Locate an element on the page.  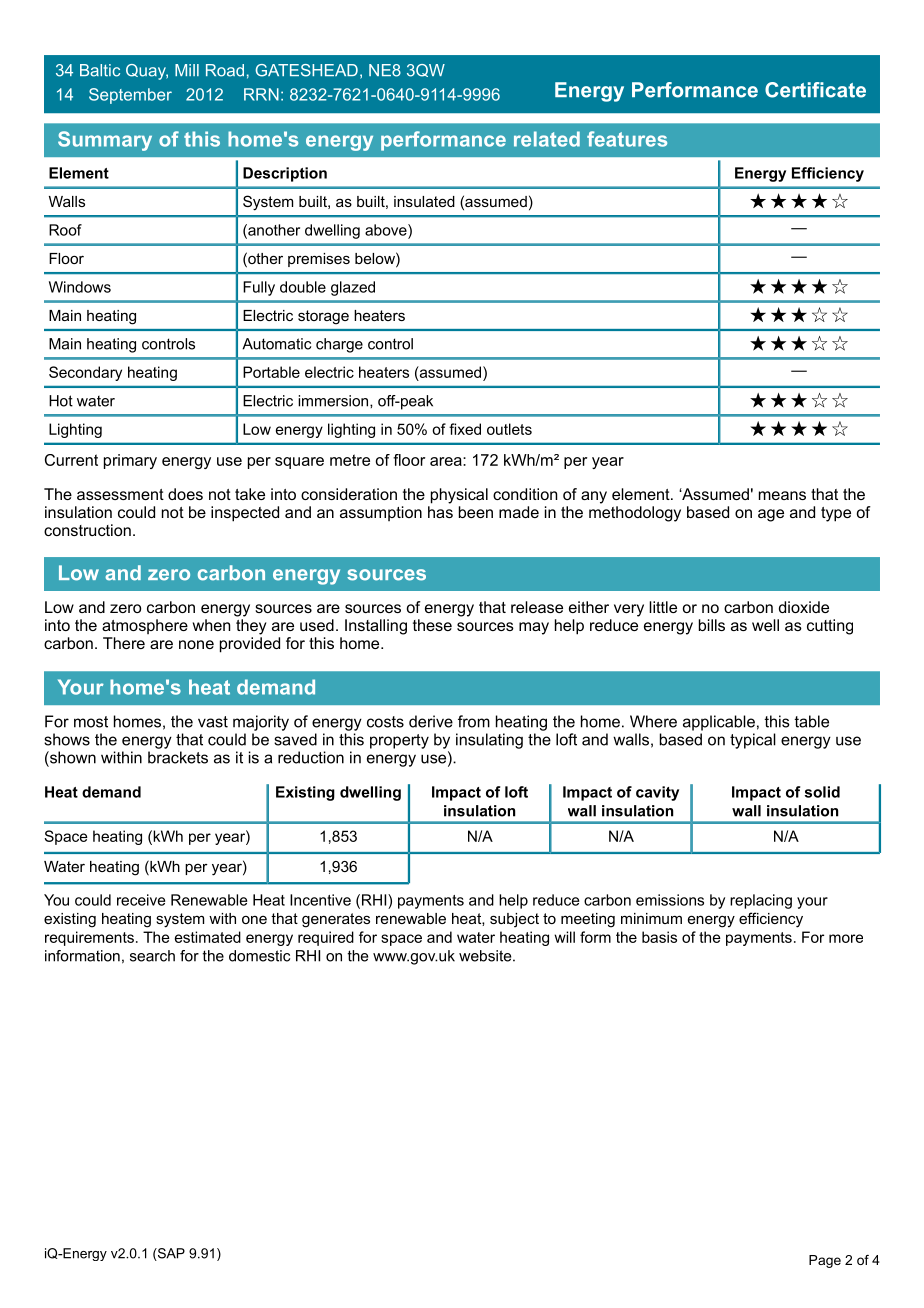
September is located at coordinates (130, 96).
